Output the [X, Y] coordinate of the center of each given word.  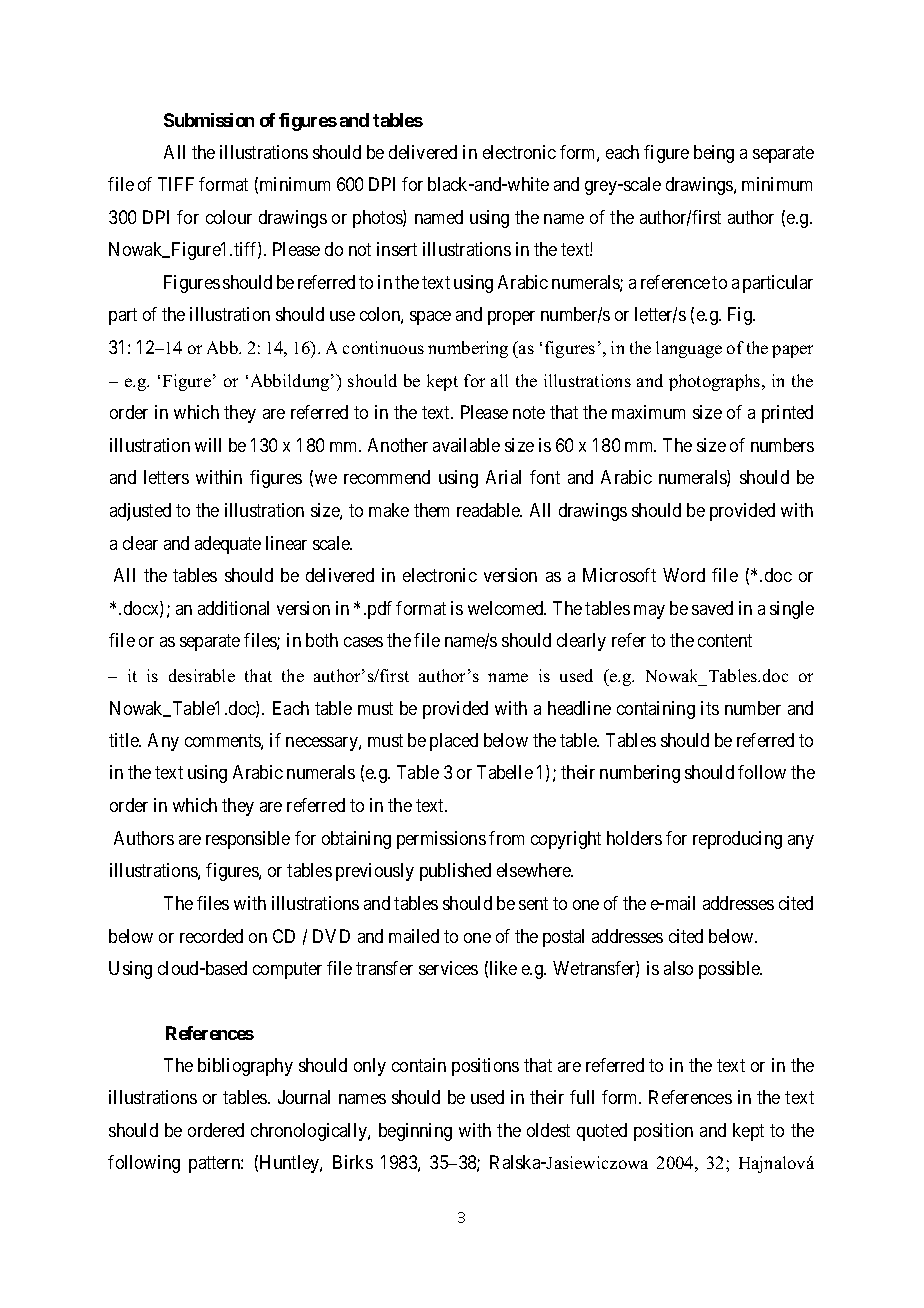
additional [233, 608]
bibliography [245, 1067]
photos [378, 219]
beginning [415, 1132]
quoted [602, 1132]
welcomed [507, 608]
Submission [209, 120]
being [714, 154]
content [725, 640]
